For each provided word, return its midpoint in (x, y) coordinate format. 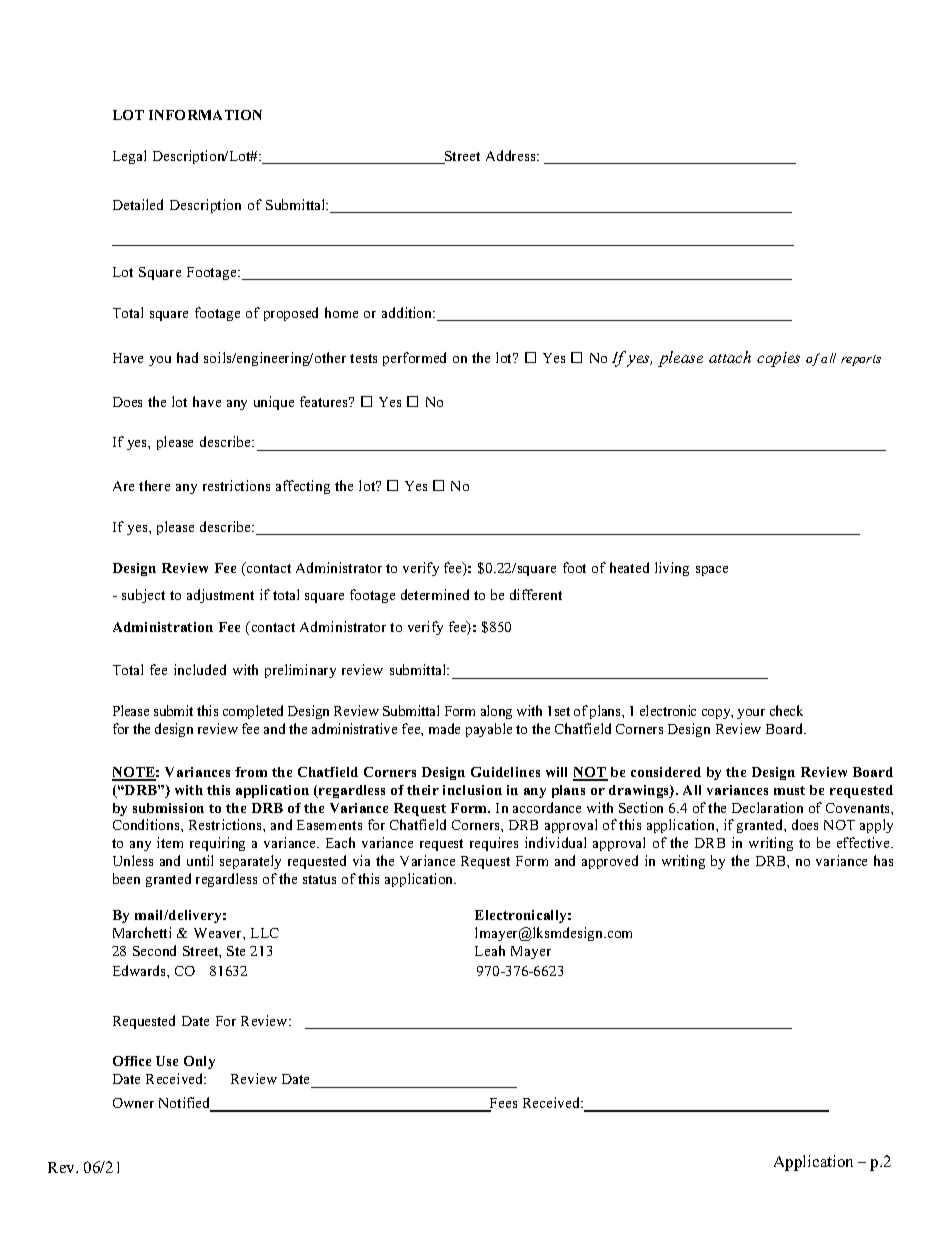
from (251, 772)
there (154, 485)
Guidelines (505, 772)
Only (199, 1062)
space (712, 571)
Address (512, 155)
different (536, 594)
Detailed (138, 204)
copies (778, 359)
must (789, 790)
